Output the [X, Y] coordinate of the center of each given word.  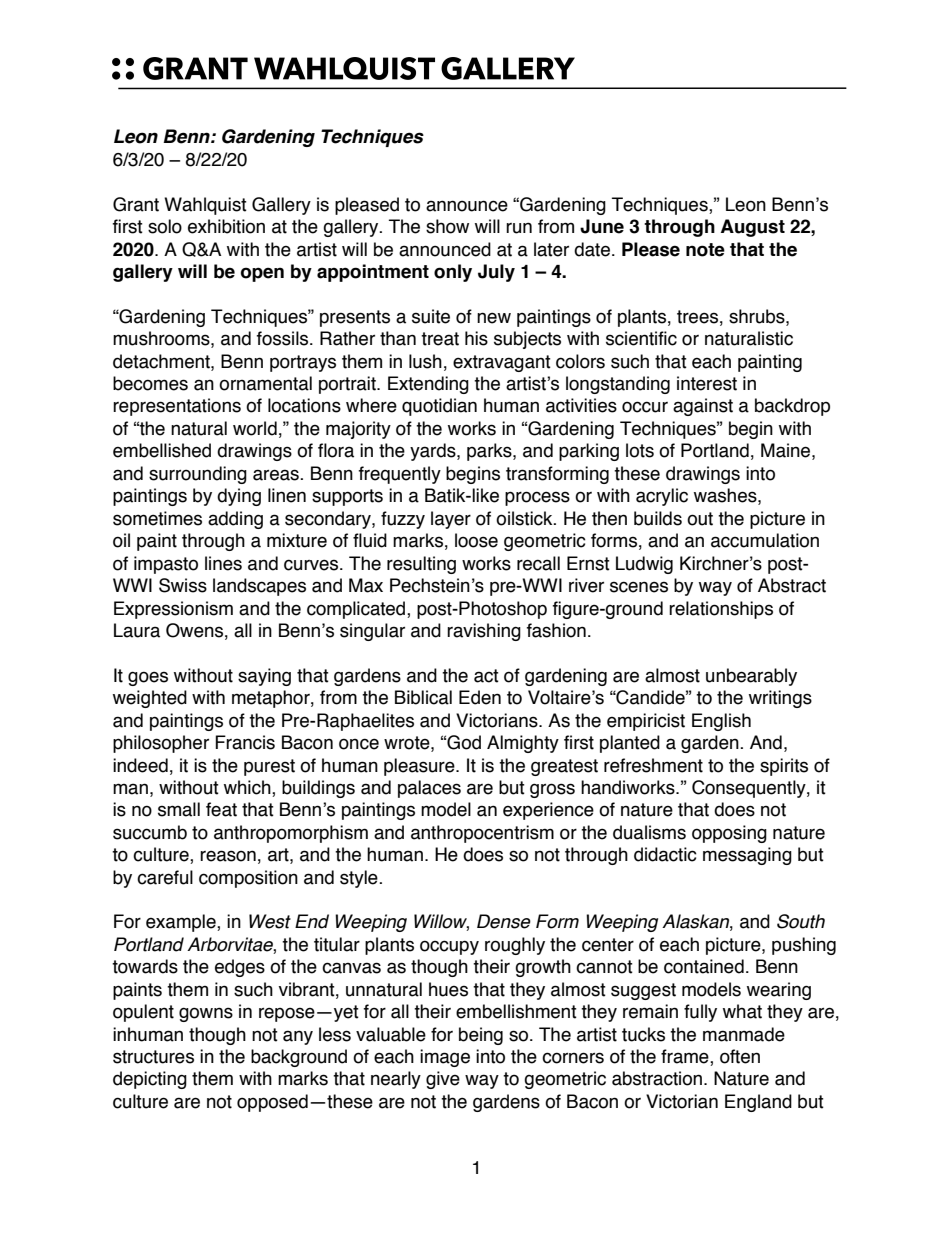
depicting [150, 1080]
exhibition [226, 226]
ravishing [484, 632]
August [753, 228]
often [740, 1056]
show [447, 226]
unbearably [751, 677]
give [443, 1080]
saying [264, 677]
